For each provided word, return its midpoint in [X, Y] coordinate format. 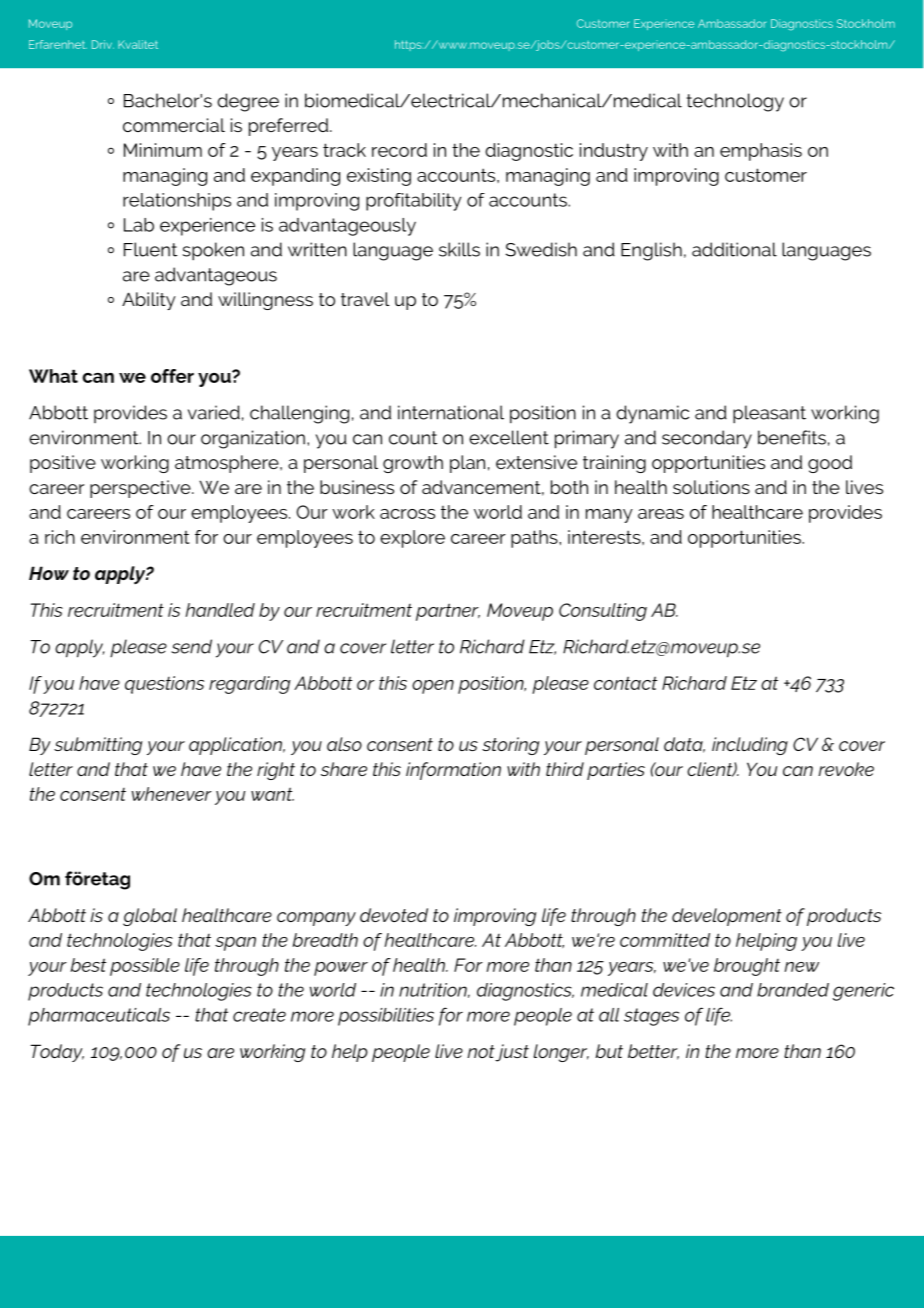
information [453, 771]
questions [164, 685]
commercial [174, 125]
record [399, 150]
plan [467, 464]
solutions [711, 487]
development [727, 917]
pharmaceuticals [99, 1017]
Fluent [150, 249]
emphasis [761, 152]
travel [365, 299]
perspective [141, 489]
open [433, 687]
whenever [172, 794]
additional [734, 249]
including [750, 746]
